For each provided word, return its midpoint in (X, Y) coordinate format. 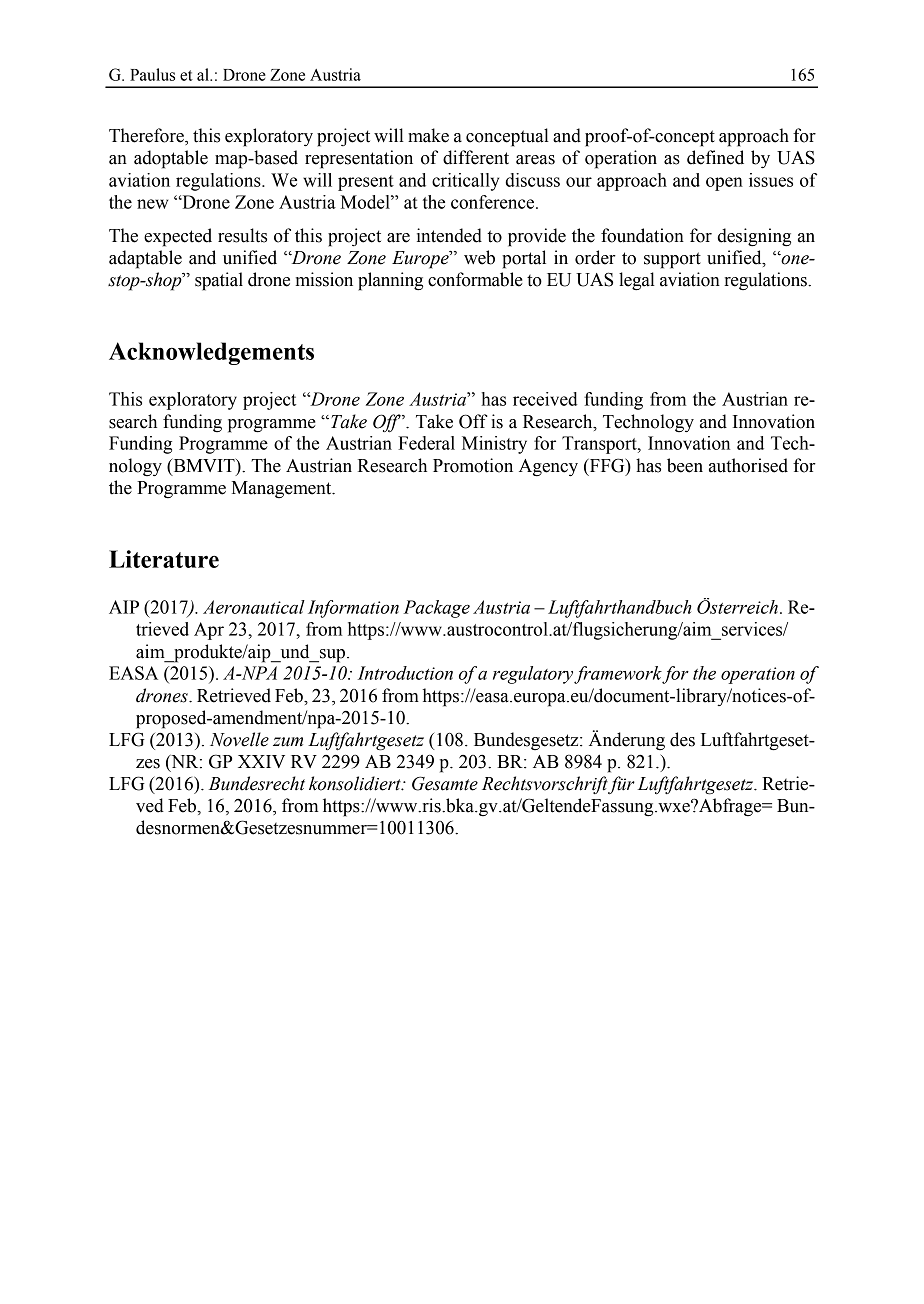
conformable (475, 279)
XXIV (261, 761)
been (685, 465)
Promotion (473, 465)
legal (637, 281)
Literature (164, 559)
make (428, 135)
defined (715, 157)
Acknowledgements (211, 353)
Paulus (152, 74)
